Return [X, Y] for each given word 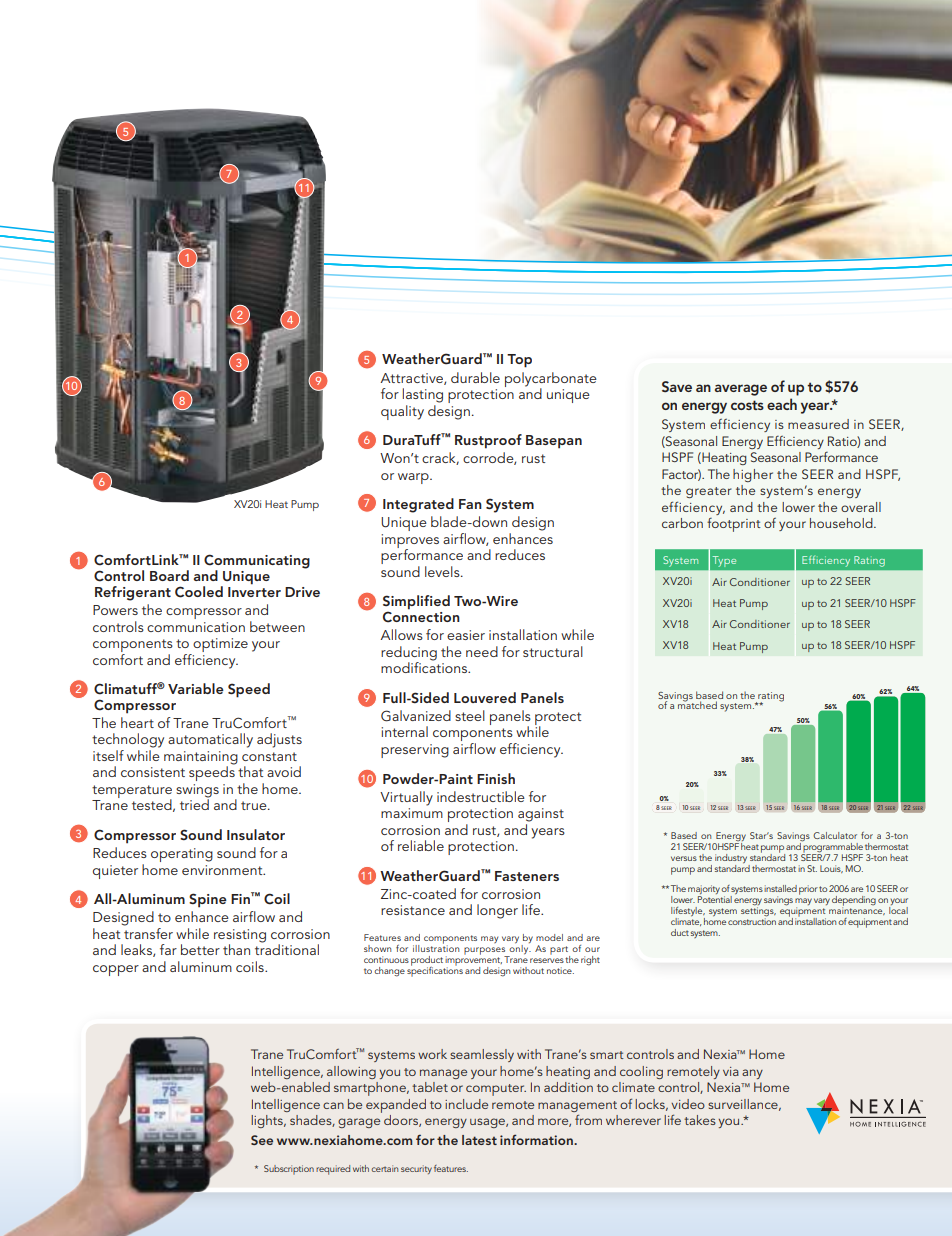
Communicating [257, 562]
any [752, 1074]
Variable [196, 688]
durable [475, 377]
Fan [470, 504]
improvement [473, 961]
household [842, 523]
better [200, 949]
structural [553, 651]
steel [470, 715]
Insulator [256, 834]
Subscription [289, 1170]
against [541, 815]
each [782, 404]
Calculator [835, 835]
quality [402, 412]
